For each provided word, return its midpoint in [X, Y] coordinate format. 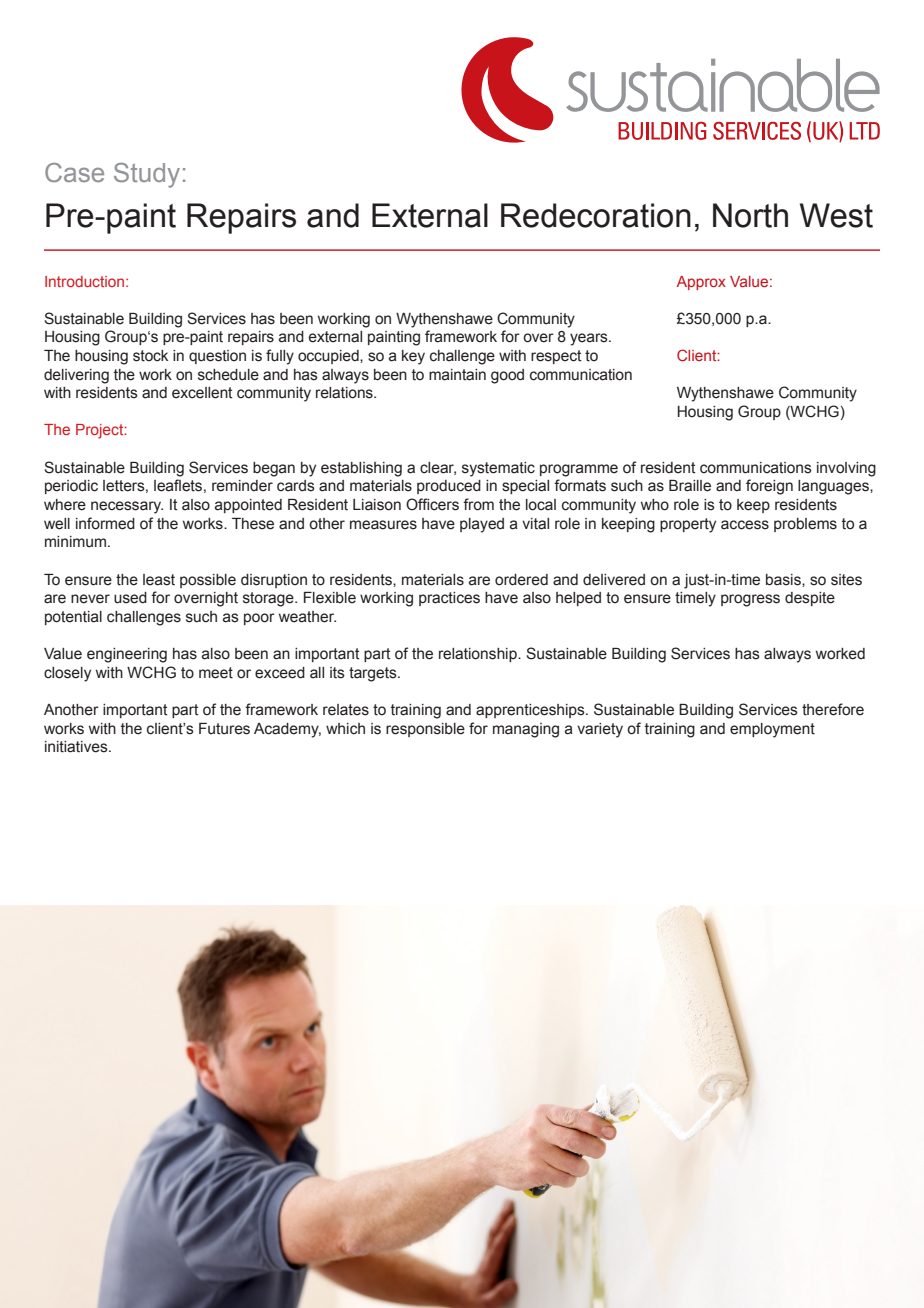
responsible [425, 730]
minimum [75, 541]
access [745, 525]
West [836, 215]
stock [150, 356]
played [482, 525]
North [750, 215]
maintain [457, 375]
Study [147, 175]
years [590, 339]
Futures [224, 729]
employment [772, 730]
